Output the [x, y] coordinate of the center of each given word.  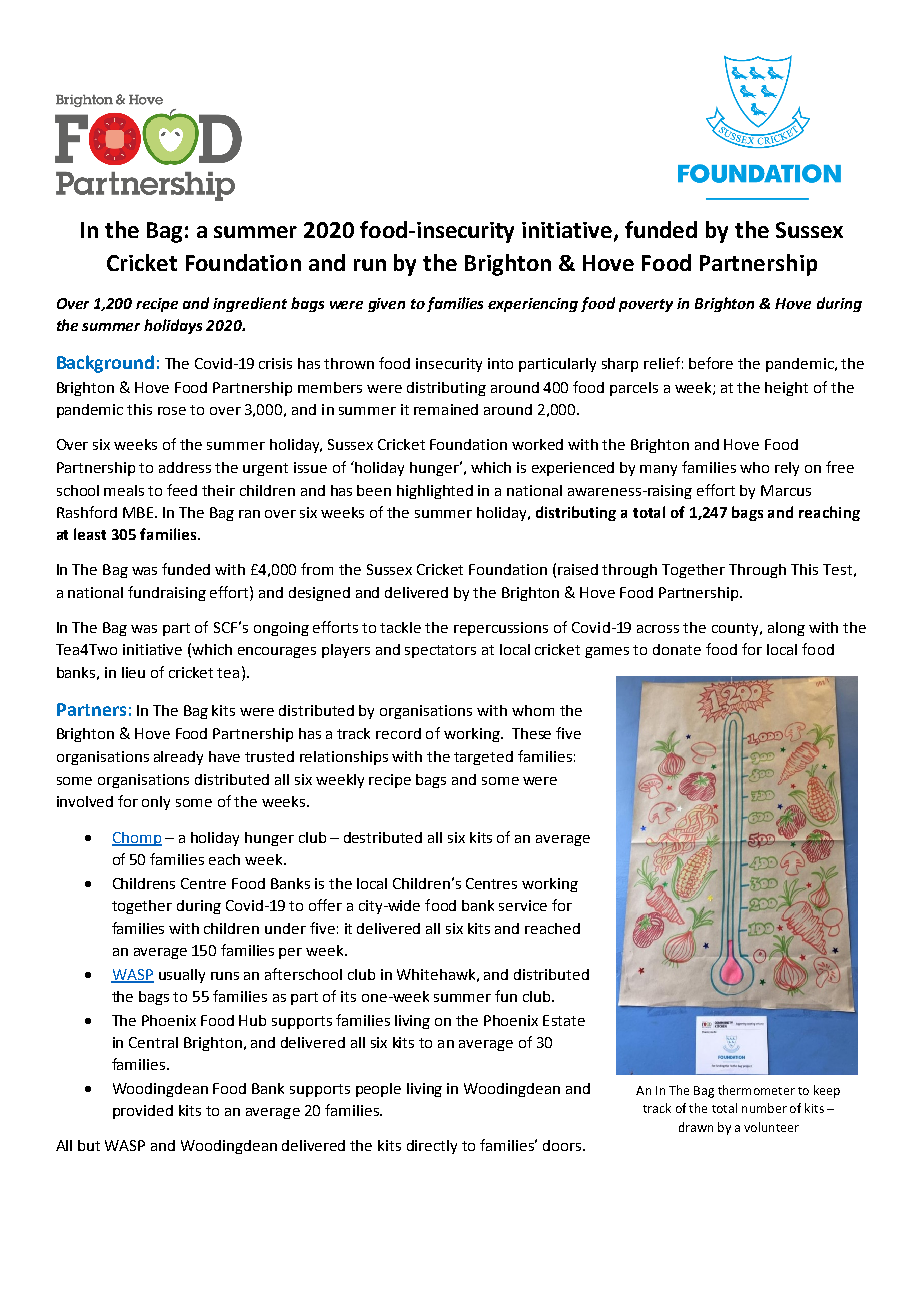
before [711, 363]
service [523, 905]
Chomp [137, 839]
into [500, 363]
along [786, 629]
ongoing [281, 629]
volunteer [771, 1127]
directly [432, 1147]
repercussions [501, 629]
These [531, 733]
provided [143, 1112]
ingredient [250, 304]
